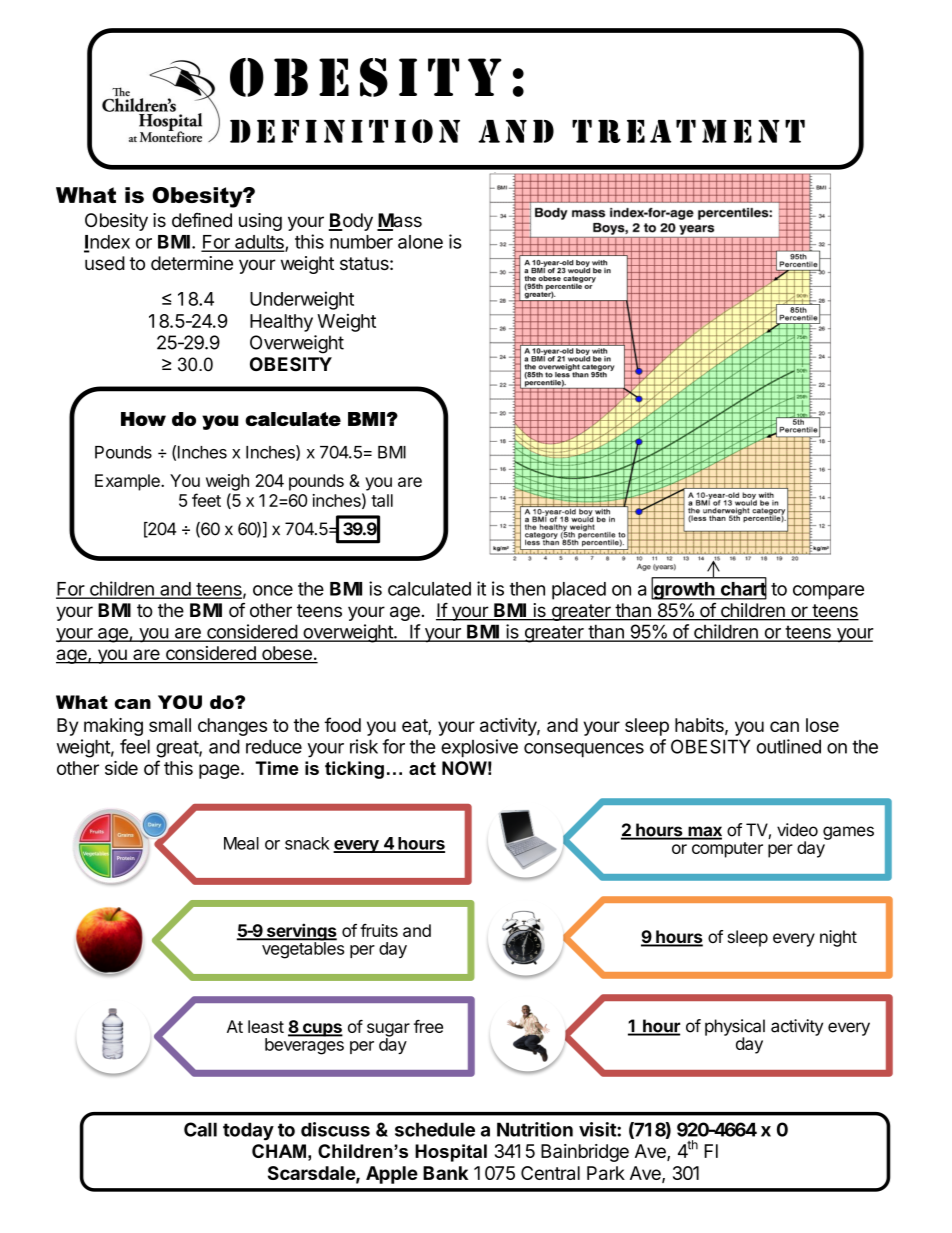  I want to click on lose, so click(822, 725).
